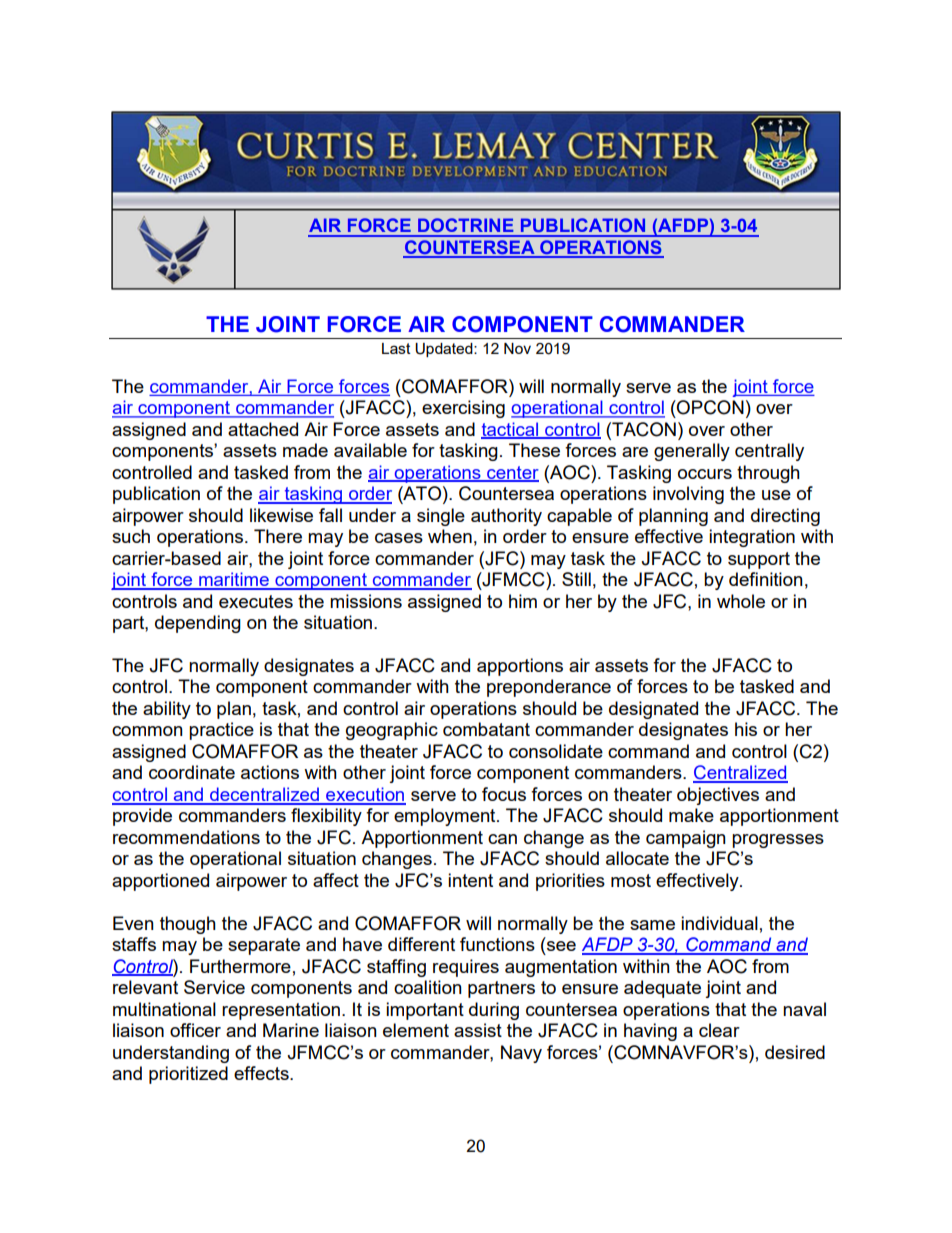 The height and width of the screenshot is (1233, 952). What do you see at coordinates (470, 880) in the screenshot?
I see `intent` at bounding box center [470, 880].
